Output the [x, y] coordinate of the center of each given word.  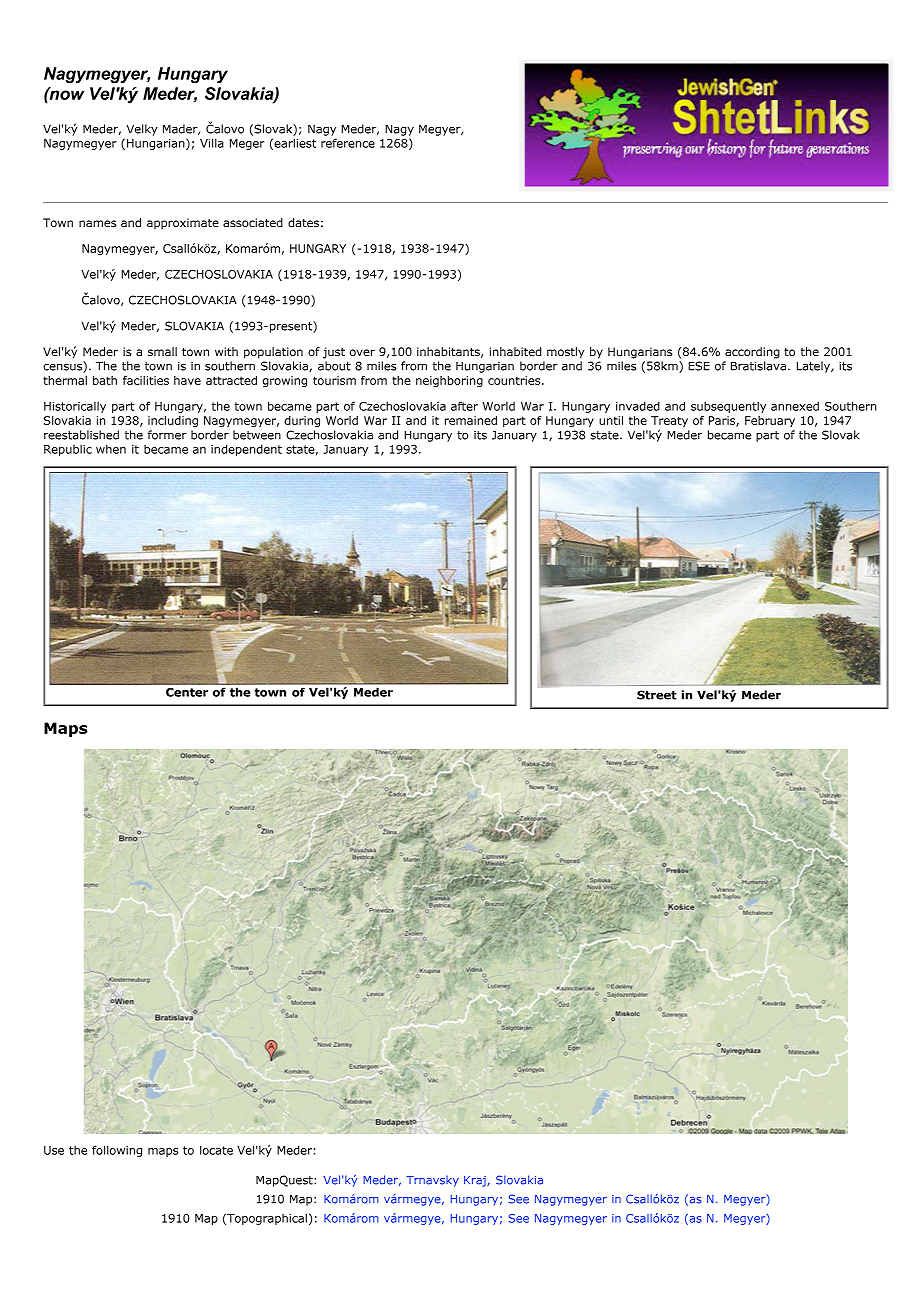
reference [348, 143]
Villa [212, 143]
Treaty [669, 423]
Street [657, 695]
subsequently [728, 407]
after [464, 406]
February [770, 421]
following [117, 1151]
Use [54, 1150]
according [752, 353]
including [173, 421]
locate [216, 1150]
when [111, 449]
